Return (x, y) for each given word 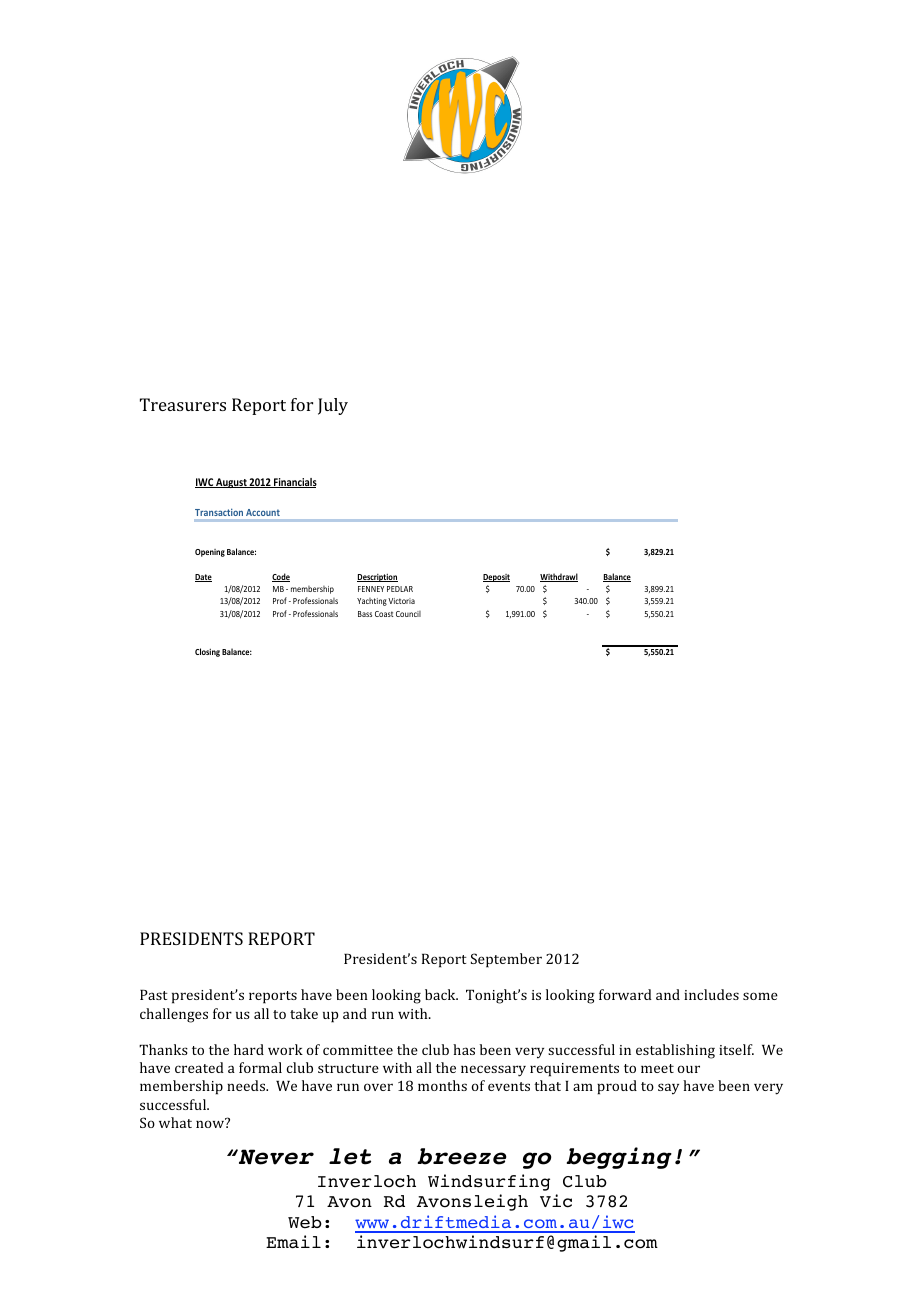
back (441, 994)
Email (293, 1242)
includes (711, 994)
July (333, 406)
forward (625, 994)
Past (154, 995)
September (506, 960)
